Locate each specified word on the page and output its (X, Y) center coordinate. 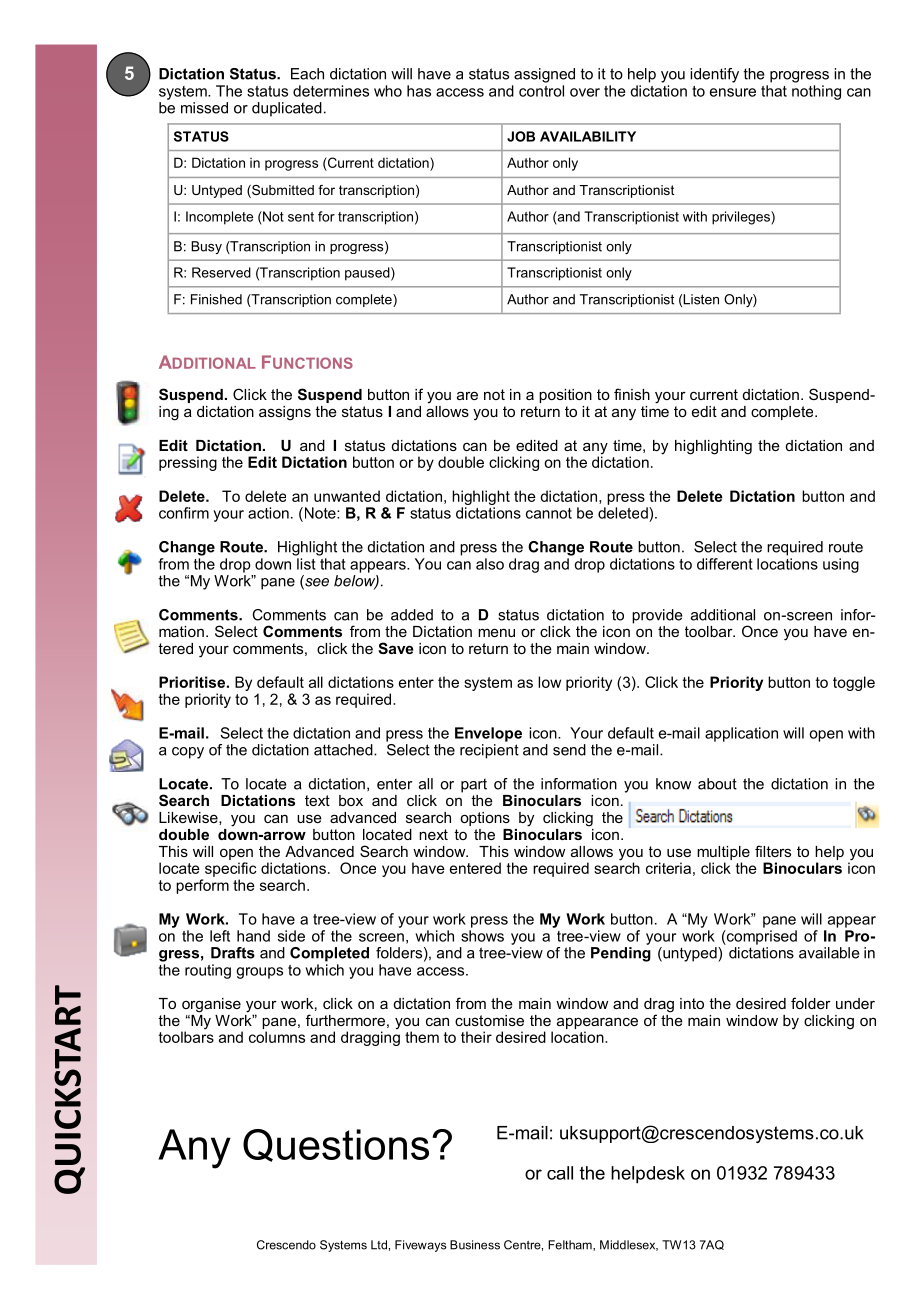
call (560, 1173)
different (725, 564)
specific (231, 869)
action (268, 513)
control (541, 91)
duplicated (287, 109)
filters (773, 851)
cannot (549, 513)
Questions (336, 1145)
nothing (816, 92)
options (485, 819)
